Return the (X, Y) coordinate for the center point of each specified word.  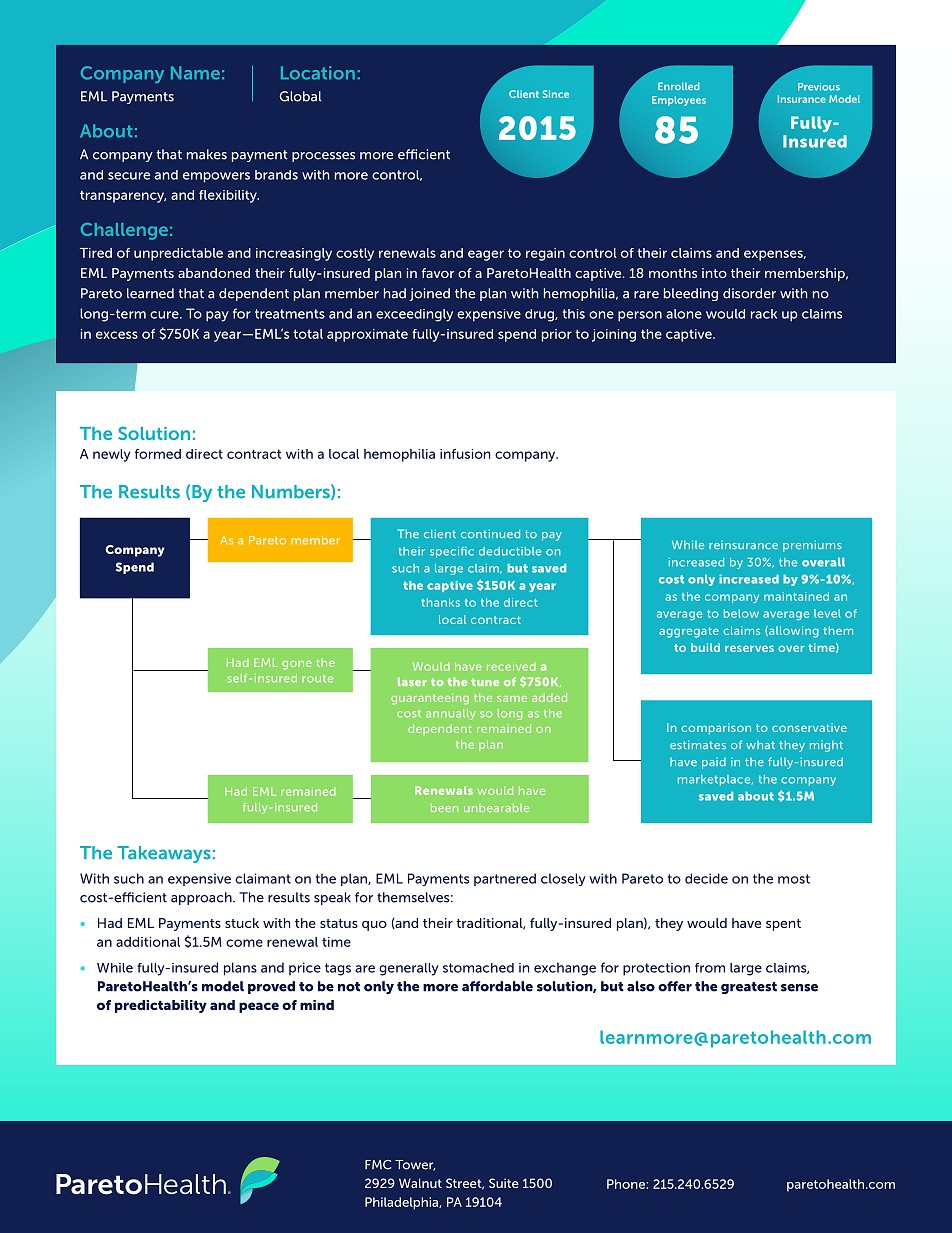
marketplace (715, 780)
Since (556, 94)
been (444, 807)
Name (195, 73)
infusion (465, 454)
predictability (161, 1006)
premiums (812, 546)
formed (158, 454)
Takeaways (164, 854)
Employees (679, 101)
